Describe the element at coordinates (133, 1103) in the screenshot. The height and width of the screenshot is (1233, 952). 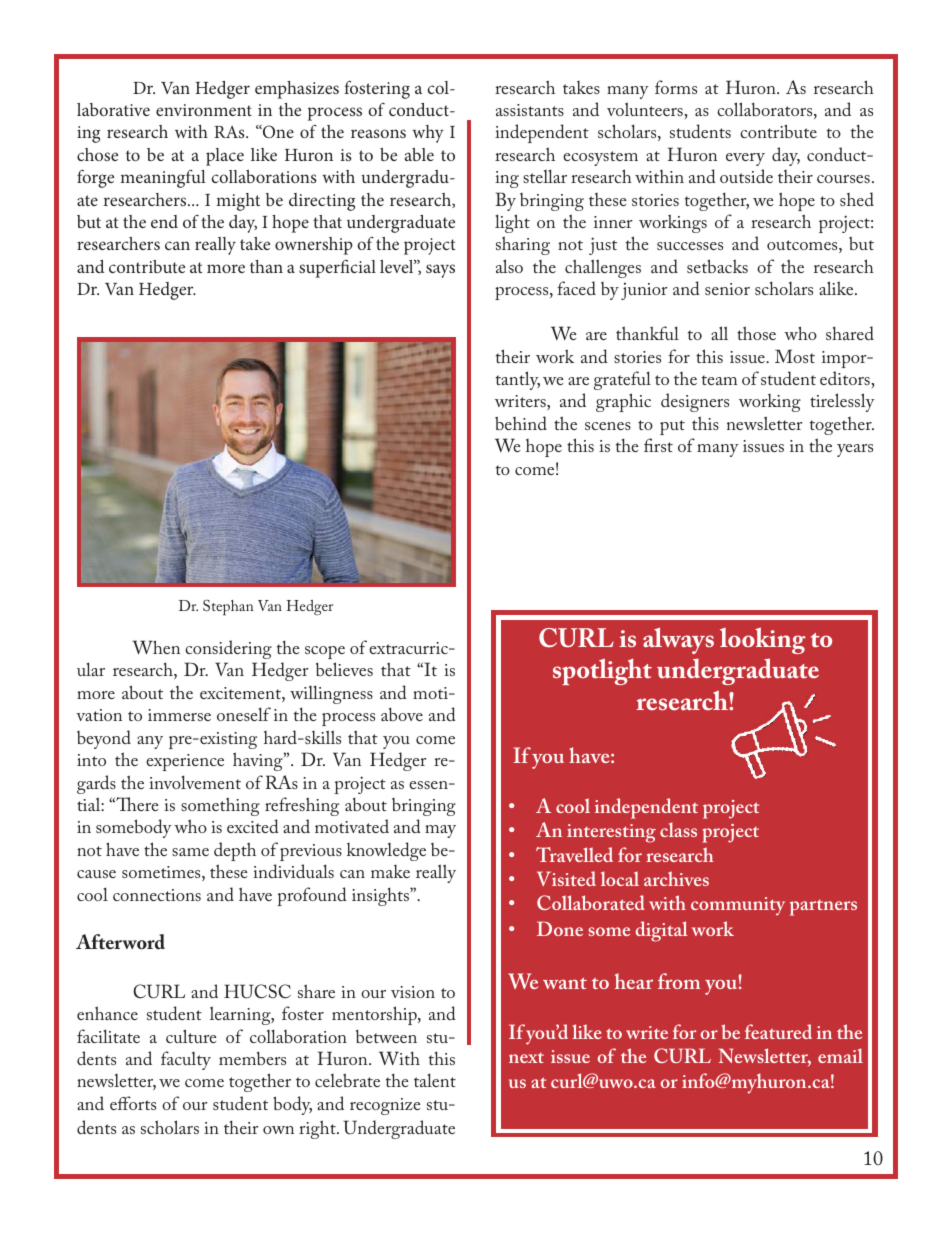
I see `efforts` at that location.
